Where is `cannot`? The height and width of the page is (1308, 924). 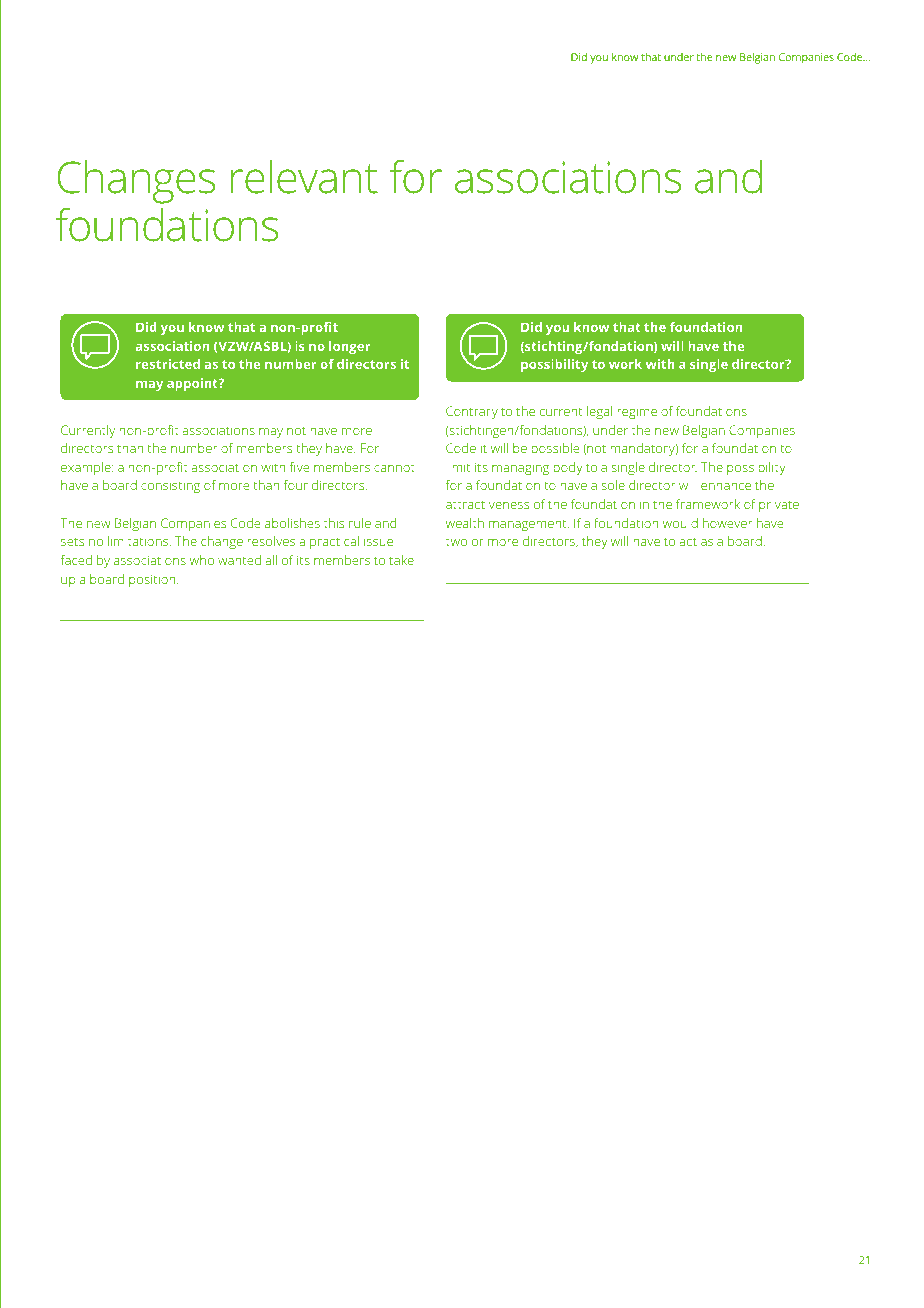 cannot is located at coordinates (394, 467).
